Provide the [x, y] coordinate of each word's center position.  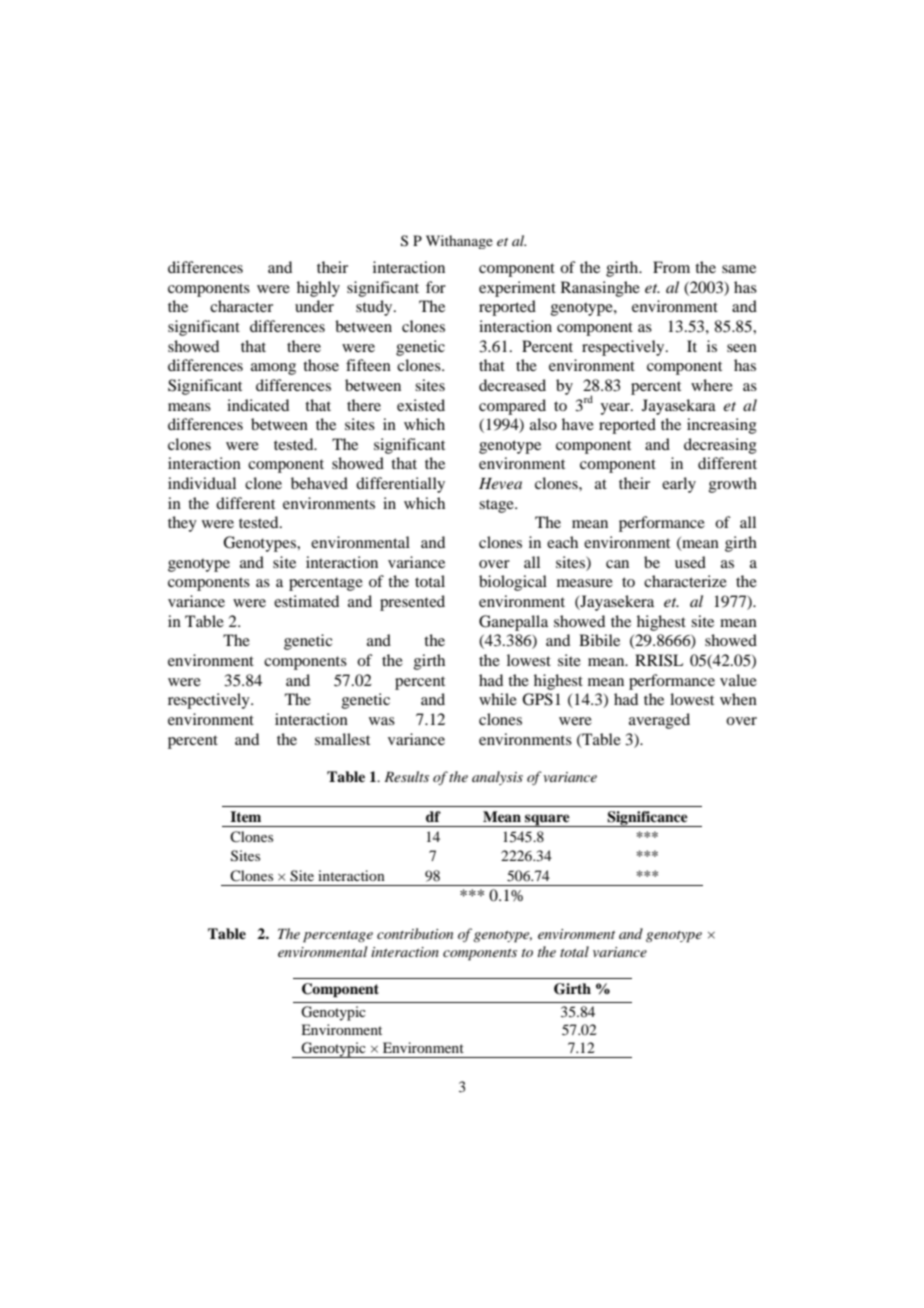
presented [412, 603]
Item [245, 816]
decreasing [720, 446]
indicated [258, 405]
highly [318, 289]
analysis [497, 778]
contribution [415, 933]
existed [421, 405]
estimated [306, 601]
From [671, 267]
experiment [517, 289]
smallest [342, 739]
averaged [659, 721]
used [690, 562]
